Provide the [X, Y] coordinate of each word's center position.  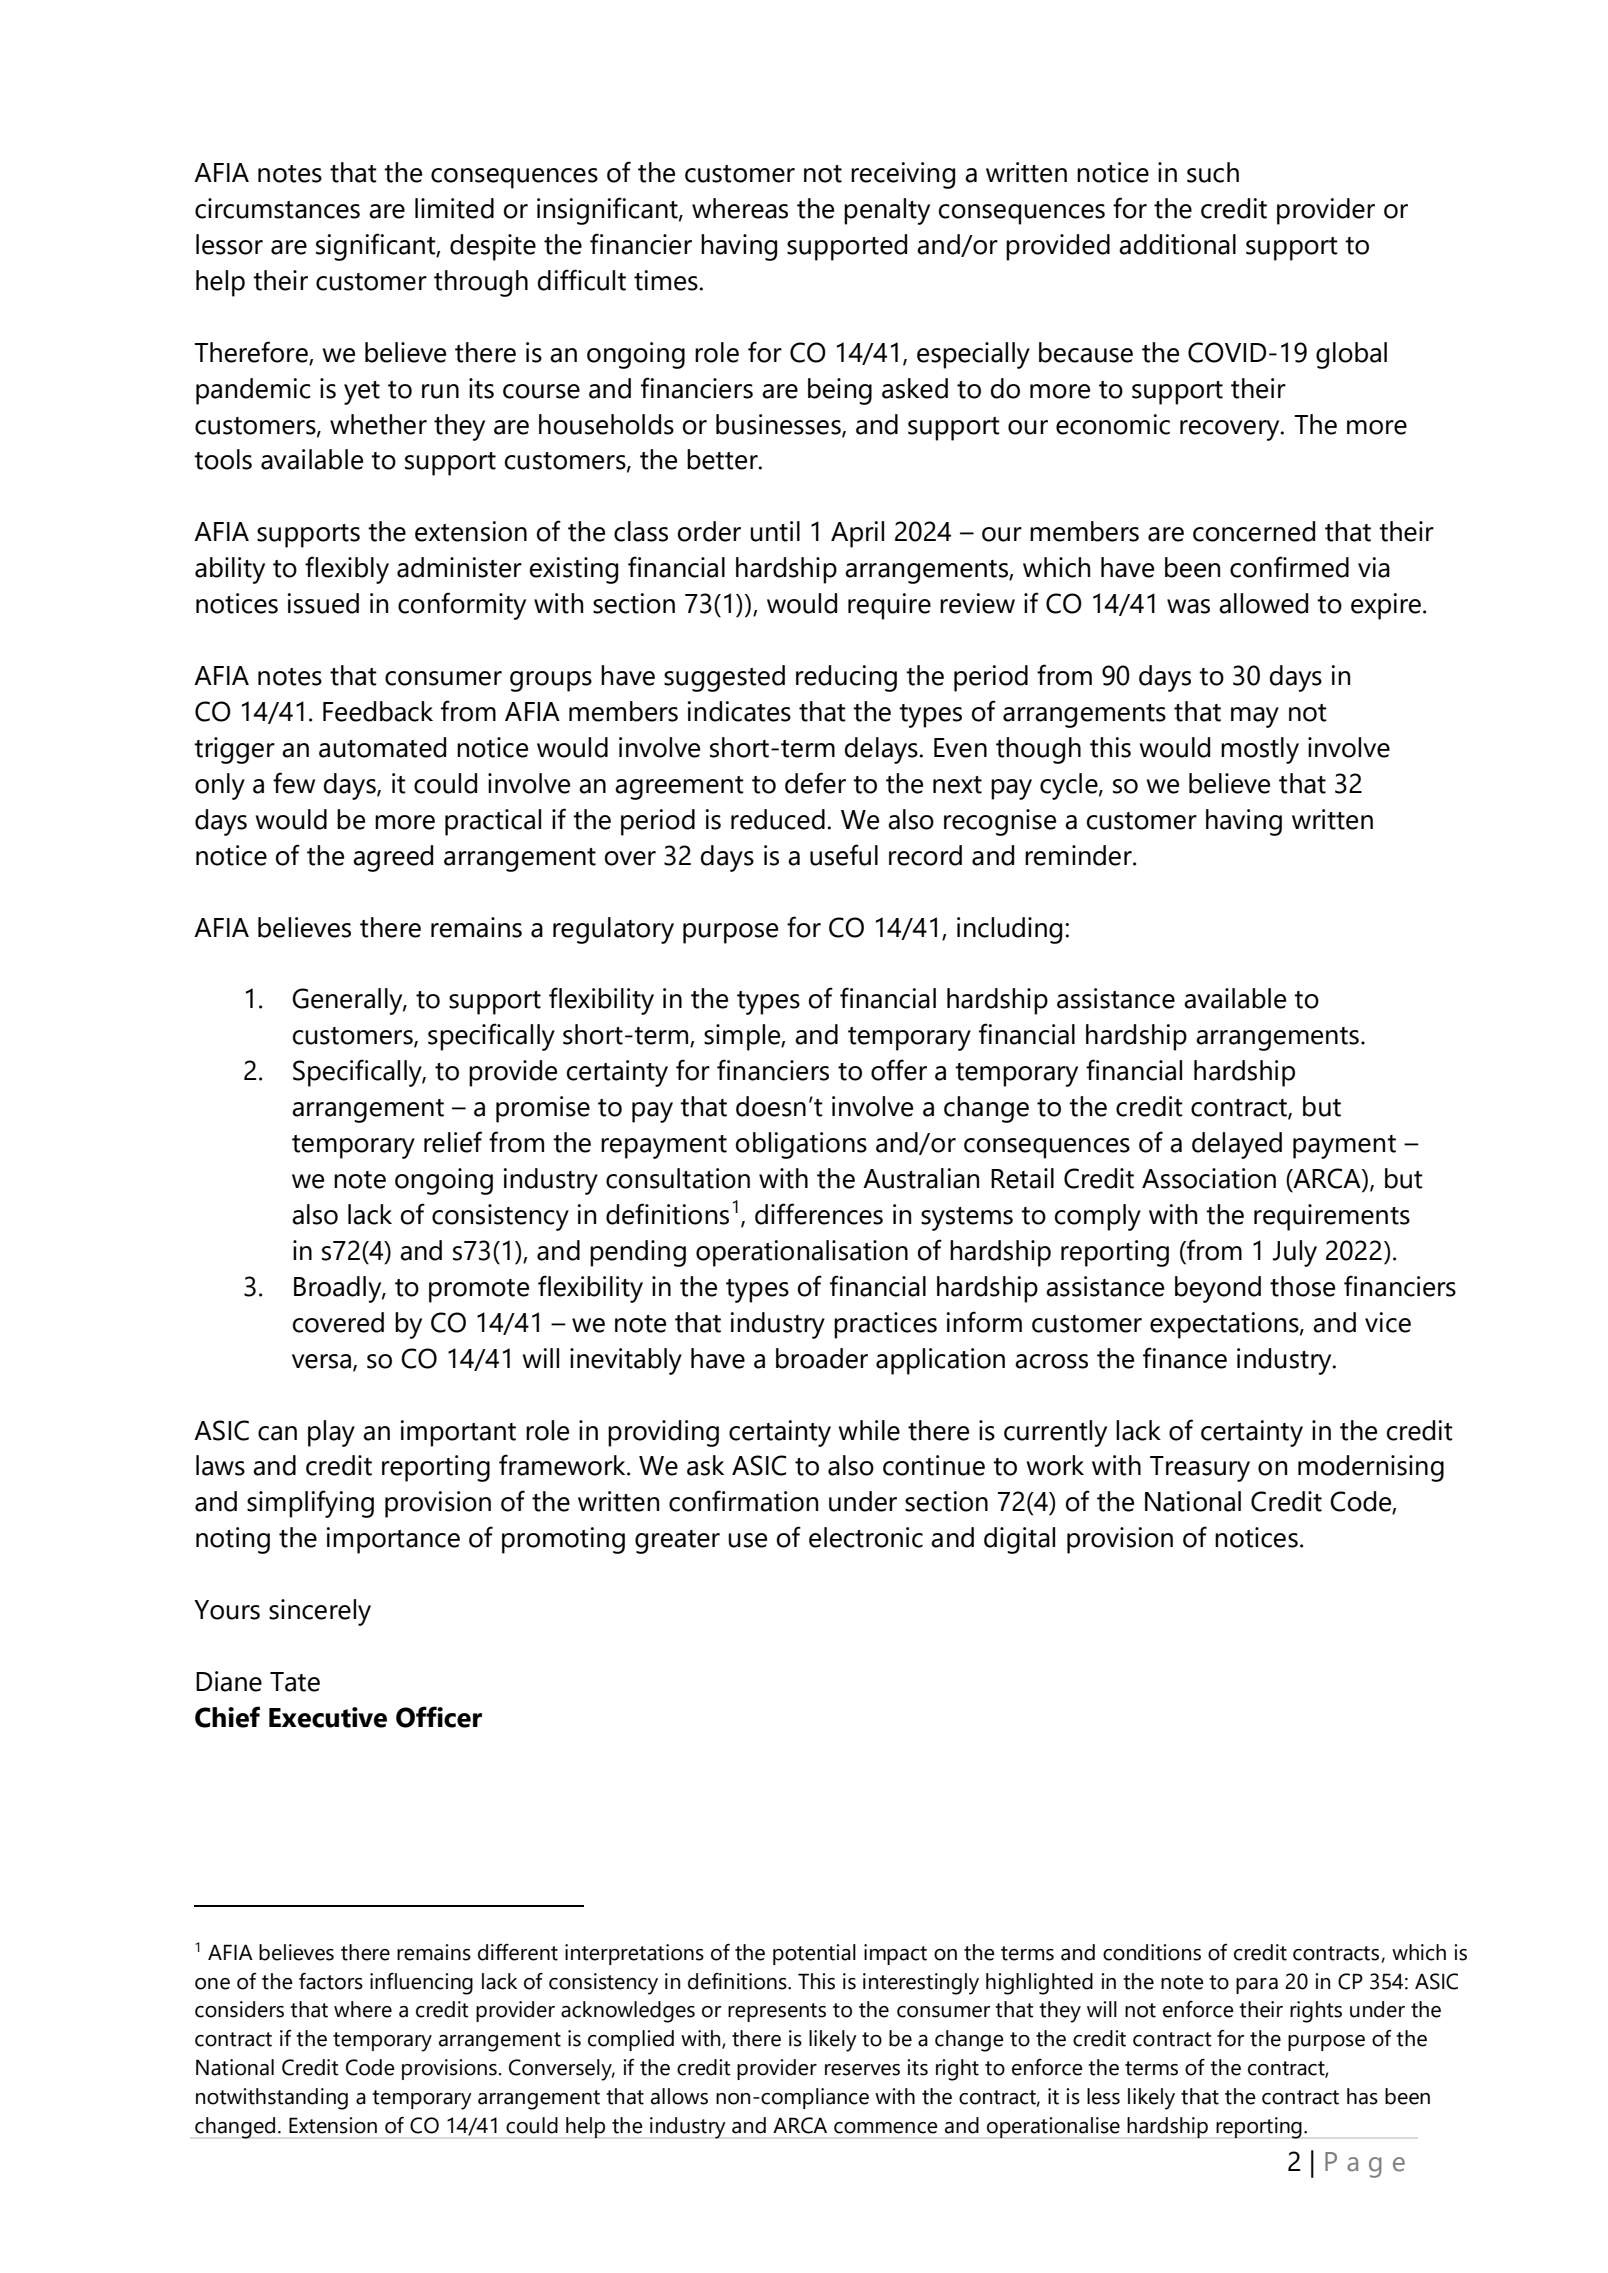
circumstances [277, 208]
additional [1177, 244]
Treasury [1200, 1469]
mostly [1260, 750]
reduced [778, 819]
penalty [887, 211]
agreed [393, 858]
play [331, 1433]
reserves [862, 2070]
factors [331, 1981]
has [1362, 2096]
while [869, 1430]
